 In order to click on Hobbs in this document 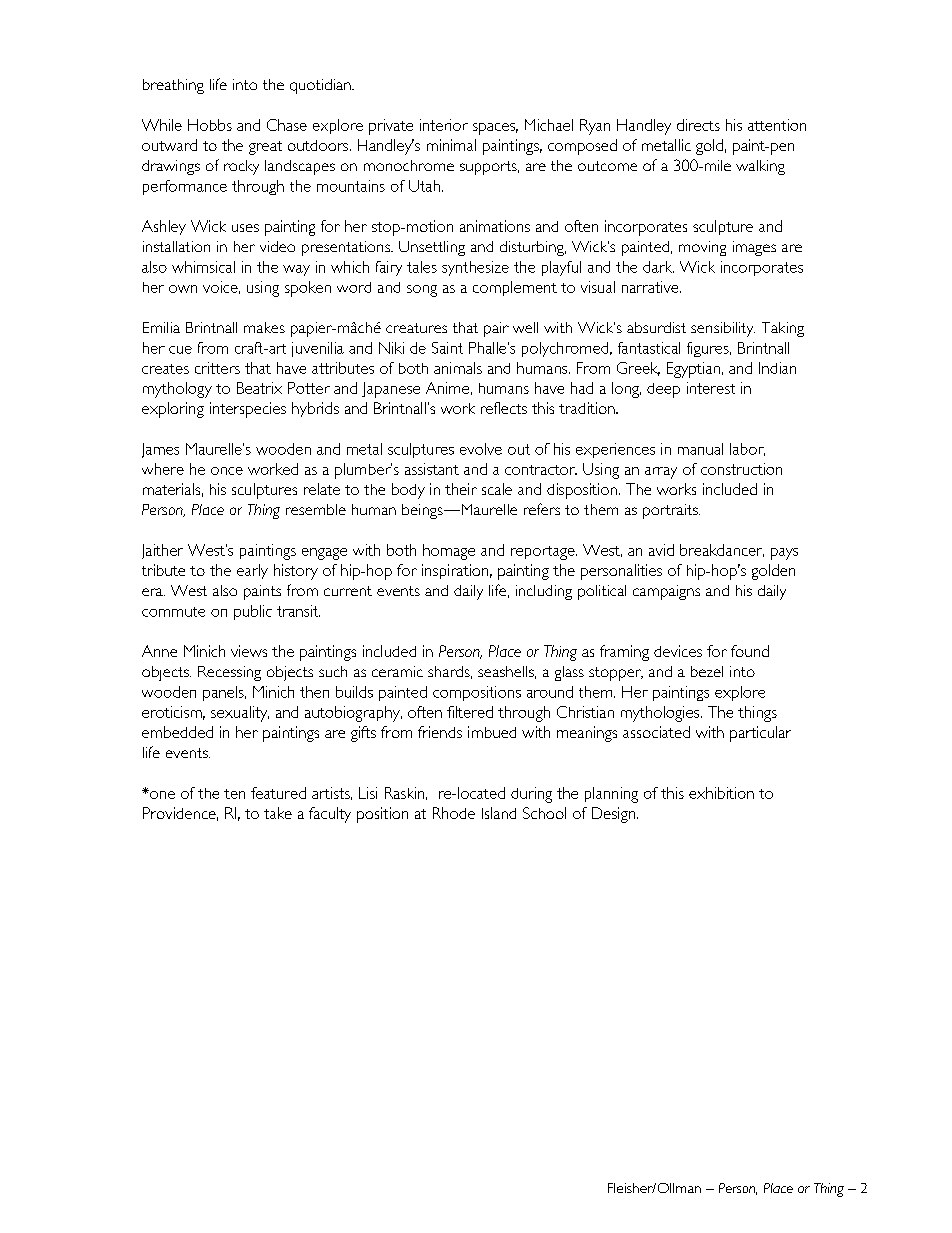, I will do `click(210, 125)`.
